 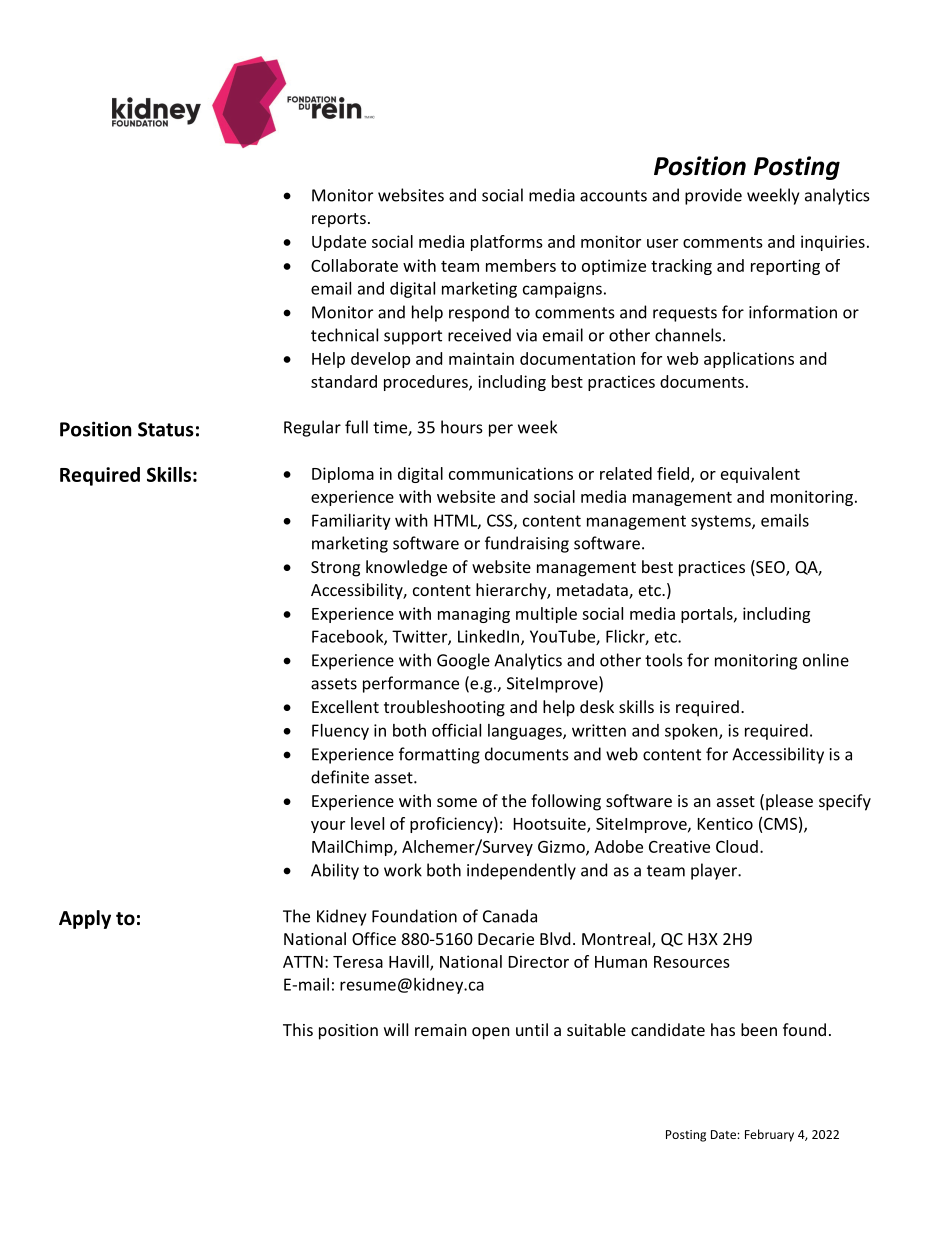 What do you see at coordinates (521, 871) in the document?
I see `independently` at bounding box center [521, 871].
